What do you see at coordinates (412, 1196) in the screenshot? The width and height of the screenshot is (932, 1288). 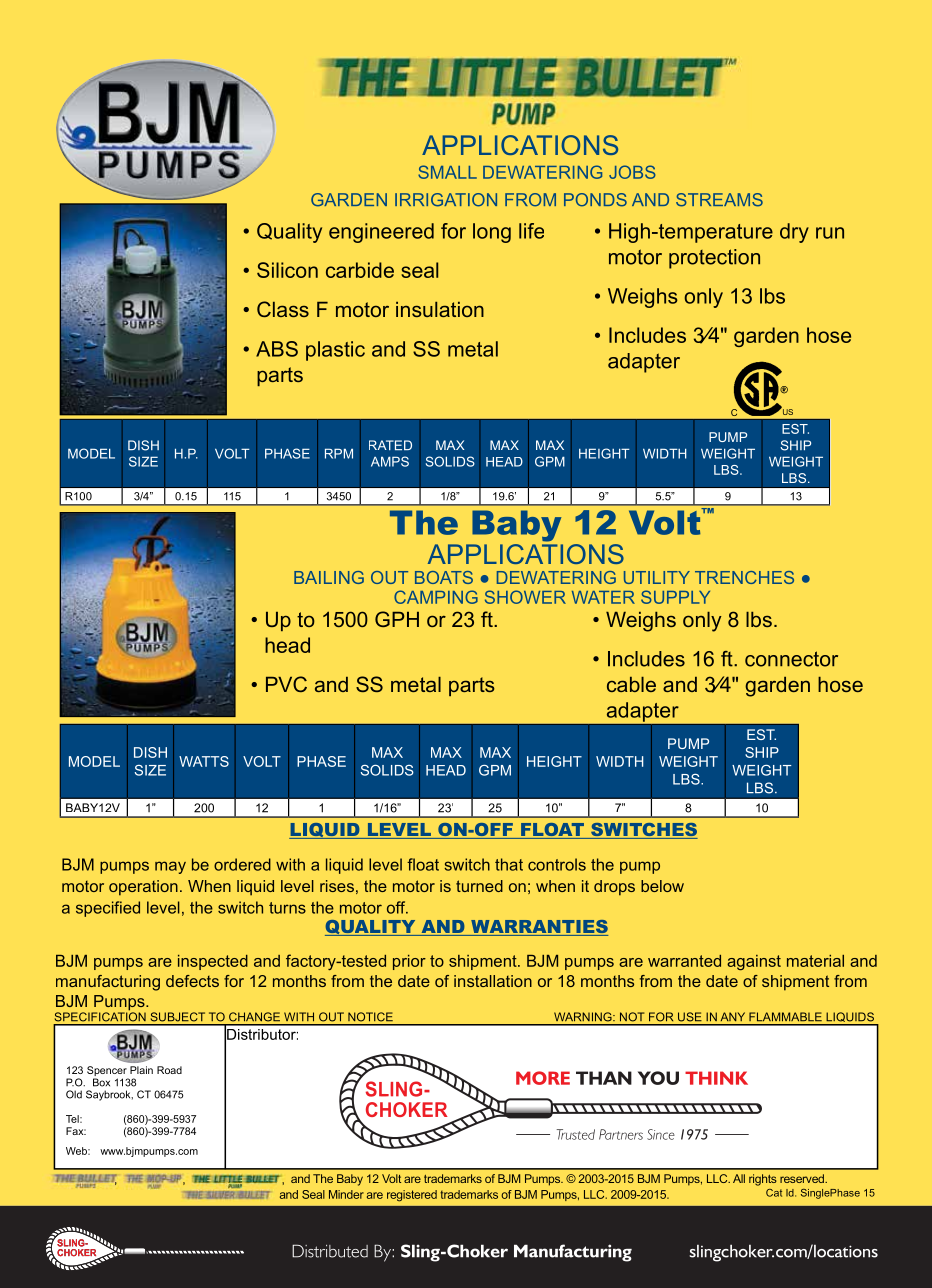 I see `registered` at bounding box center [412, 1196].
